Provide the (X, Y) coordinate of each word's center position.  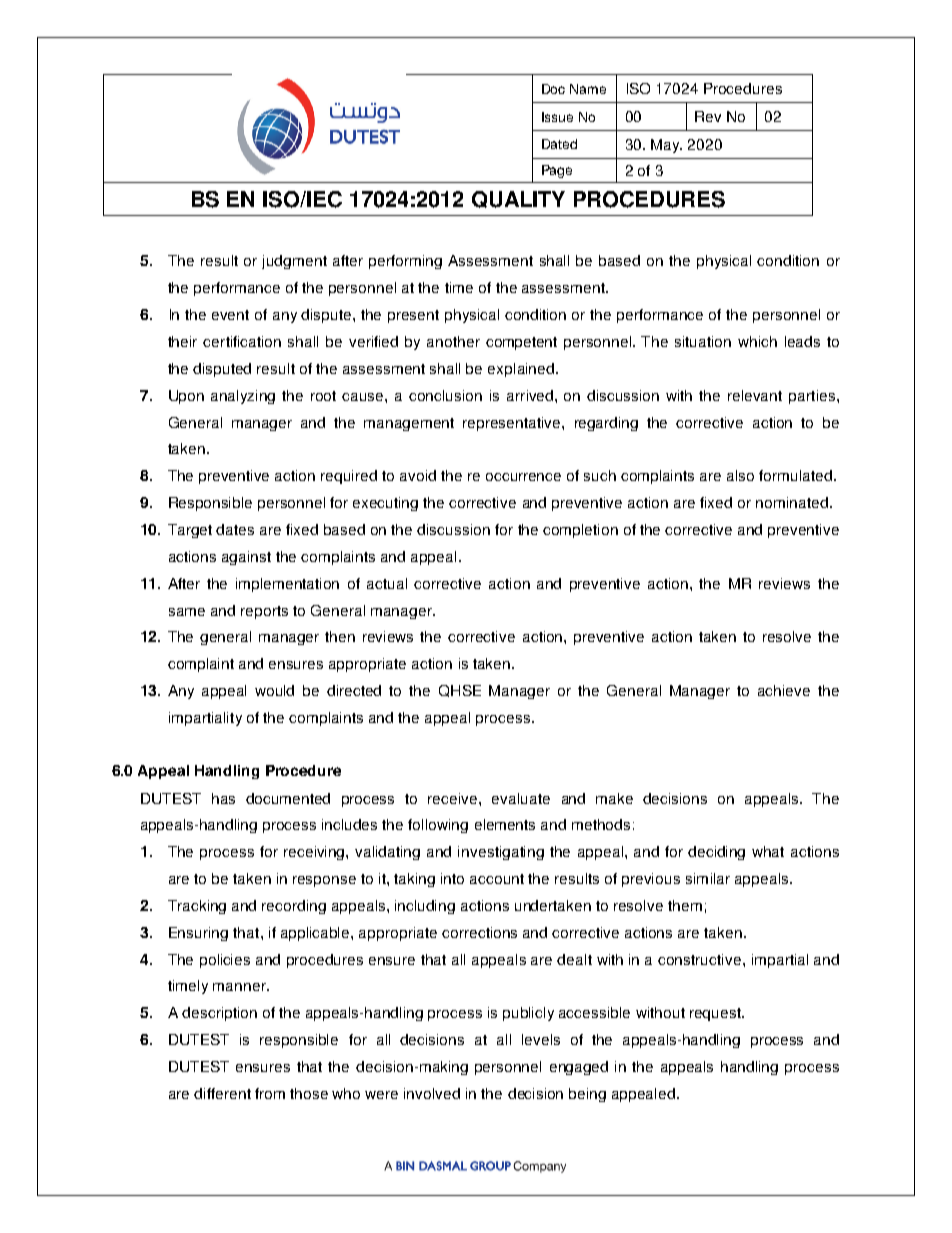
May (666, 146)
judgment (294, 262)
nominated (792, 502)
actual (387, 583)
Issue (557, 117)
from (270, 1093)
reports (264, 612)
